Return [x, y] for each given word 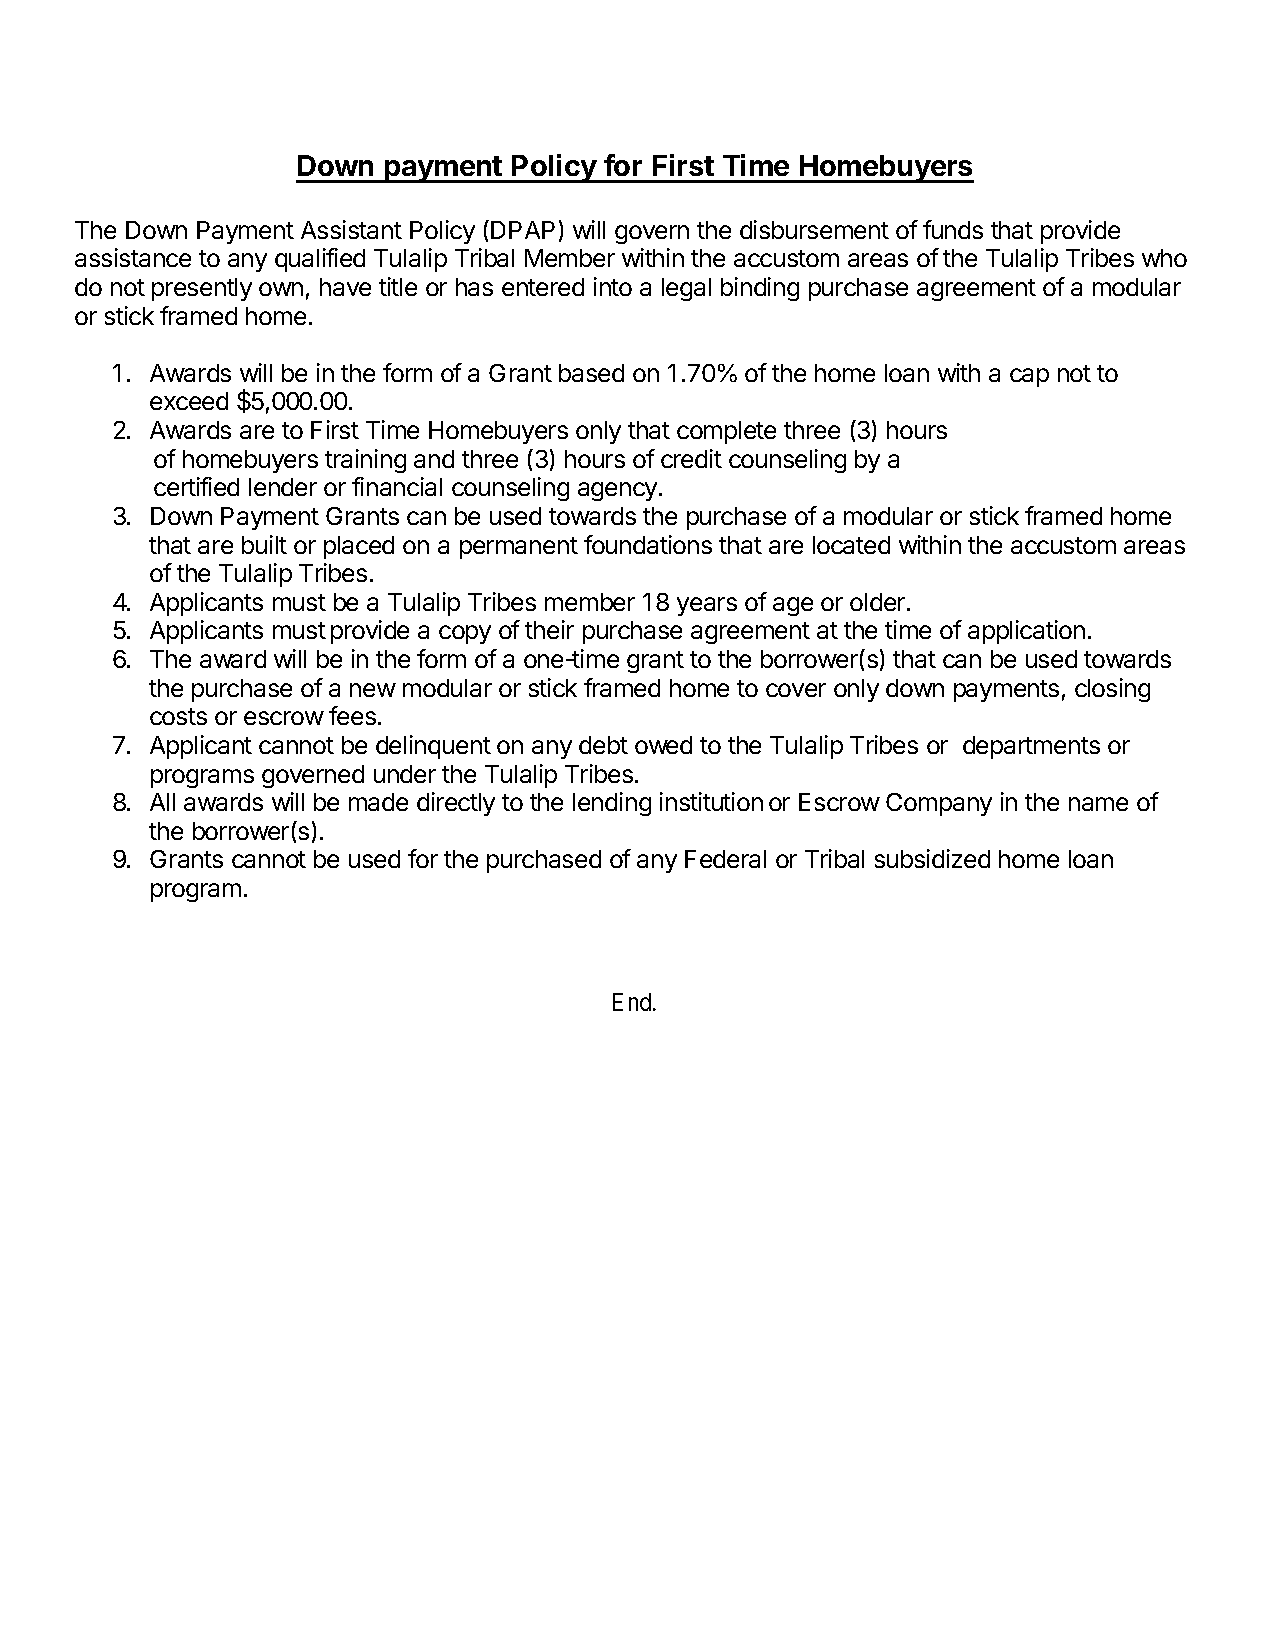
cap [1029, 377]
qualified [320, 260]
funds [953, 229]
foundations [648, 544]
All [162, 802]
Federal [725, 859]
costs [178, 716]
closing [1112, 690]
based [591, 373]
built [264, 544]
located [851, 545]
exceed [189, 401]
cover [796, 690]
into [613, 286]
